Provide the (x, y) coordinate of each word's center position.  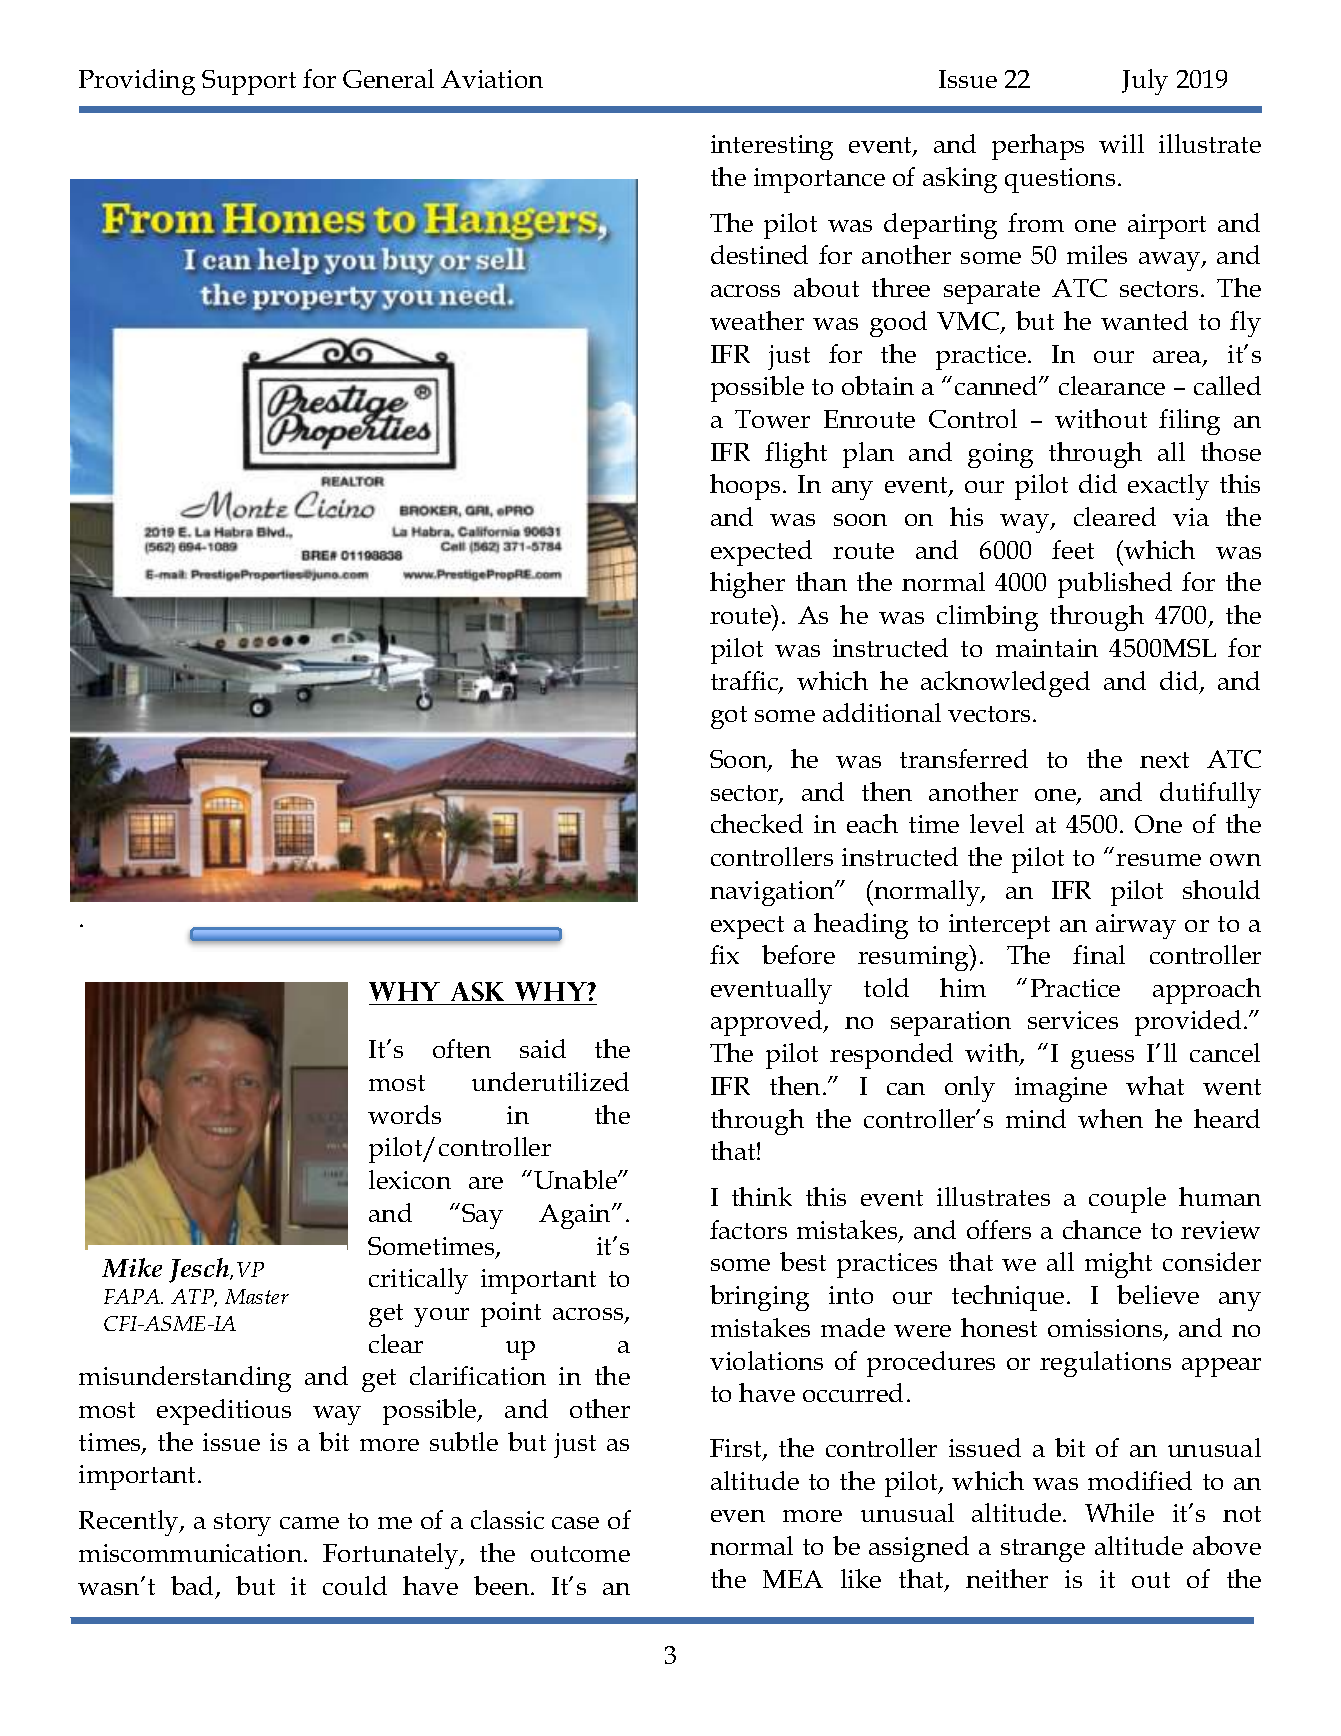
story (242, 1524)
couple (1127, 1200)
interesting (772, 147)
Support (249, 82)
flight (796, 455)
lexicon (410, 1179)
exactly (1168, 487)
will (1121, 143)
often (462, 1048)
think (762, 1196)
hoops (745, 487)
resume (1158, 860)
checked (757, 823)
